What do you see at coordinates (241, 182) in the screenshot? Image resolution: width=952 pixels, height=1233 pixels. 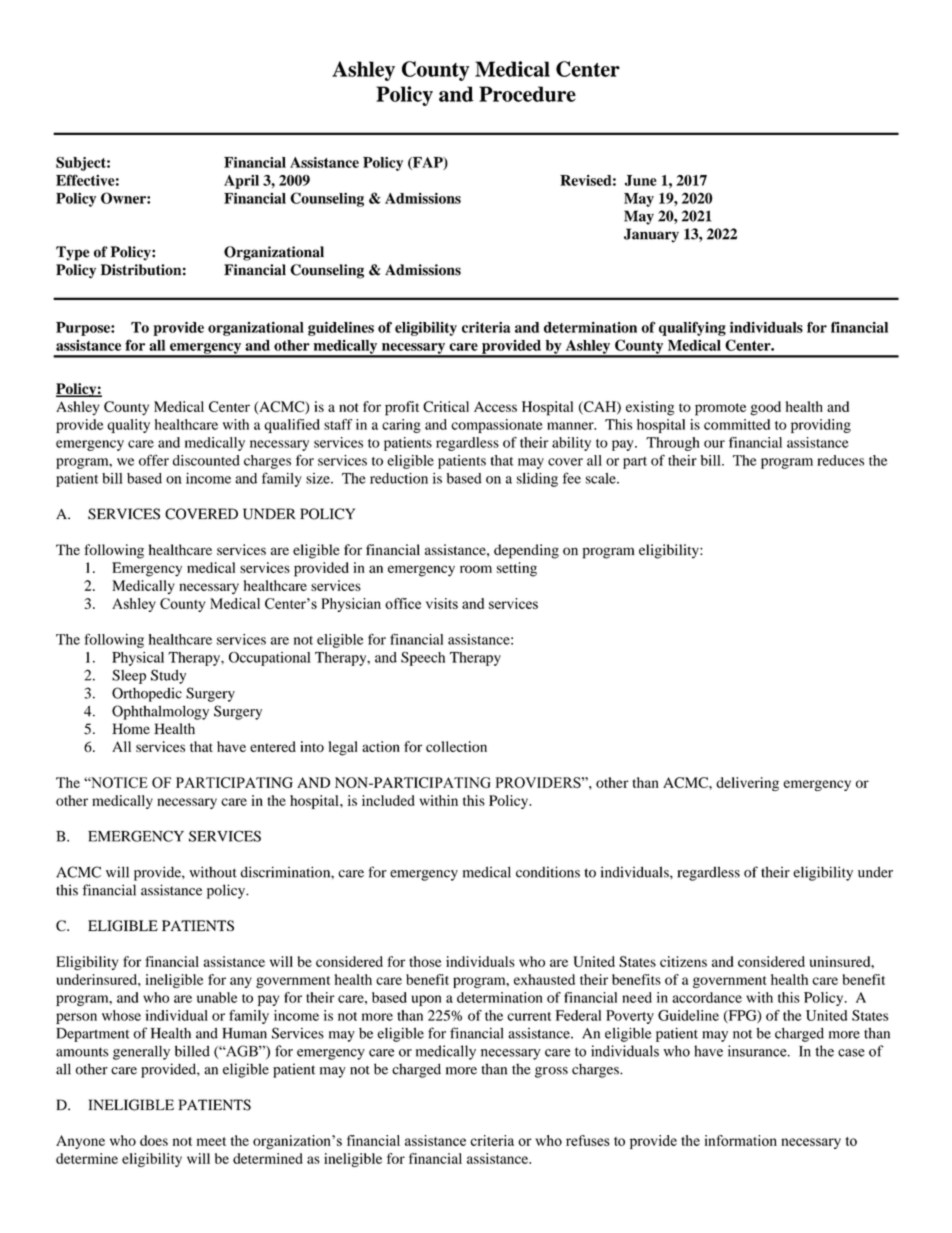 I see `April` at bounding box center [241, 182].
